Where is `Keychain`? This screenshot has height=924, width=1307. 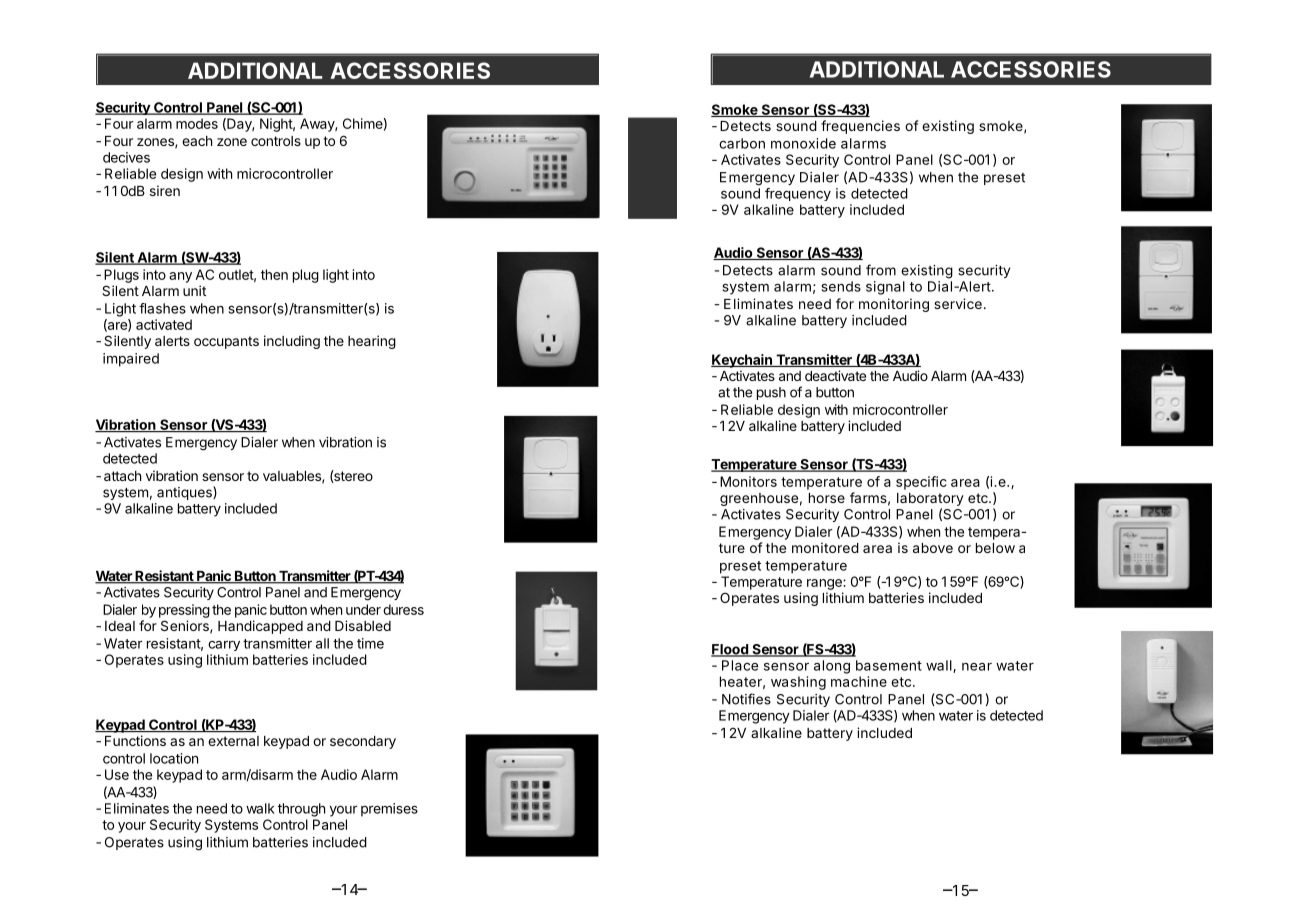
Keychain is located at coordinates (742, 361).
